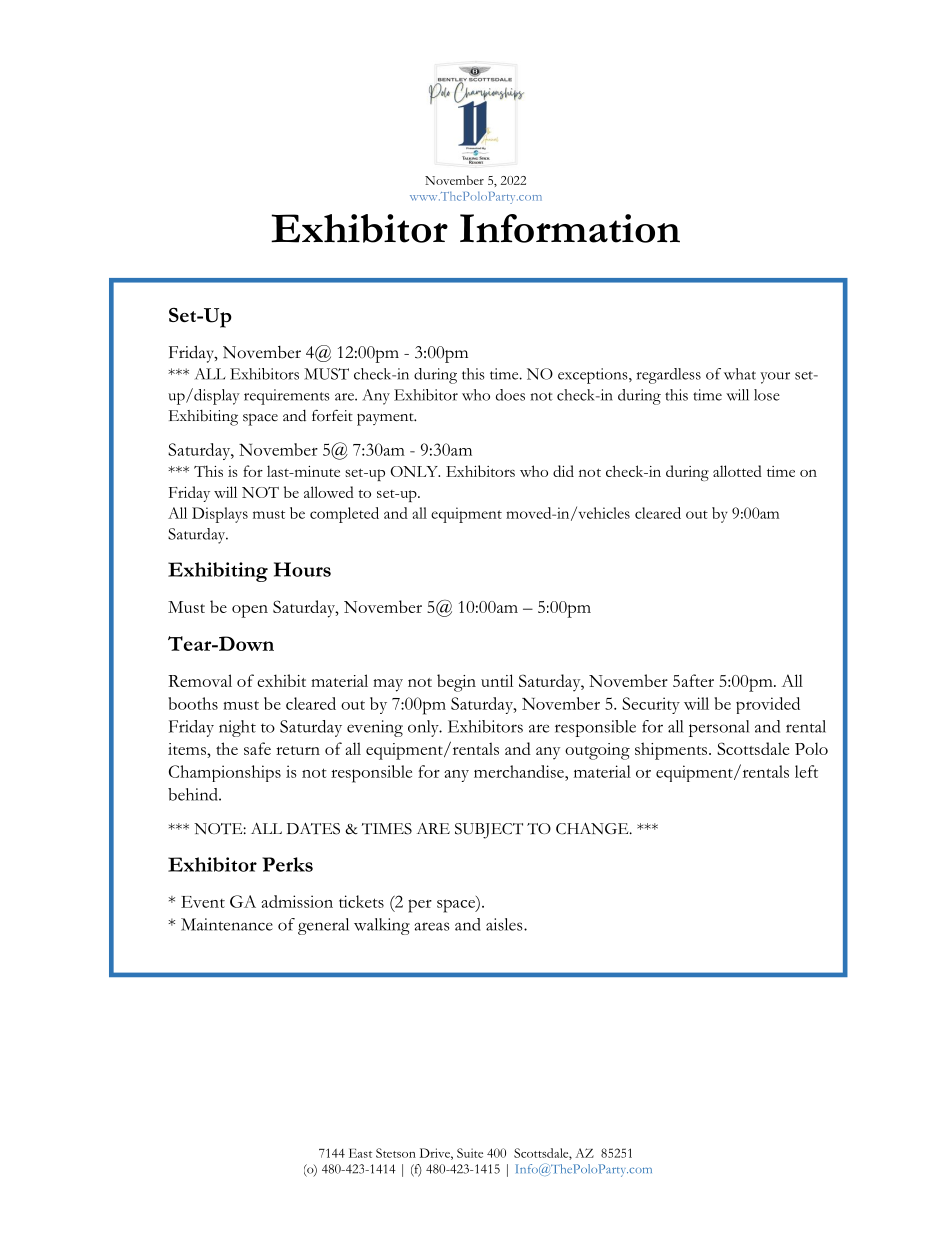 This image has width=952, height=1233. I want to click on until, so click(497, 680).
